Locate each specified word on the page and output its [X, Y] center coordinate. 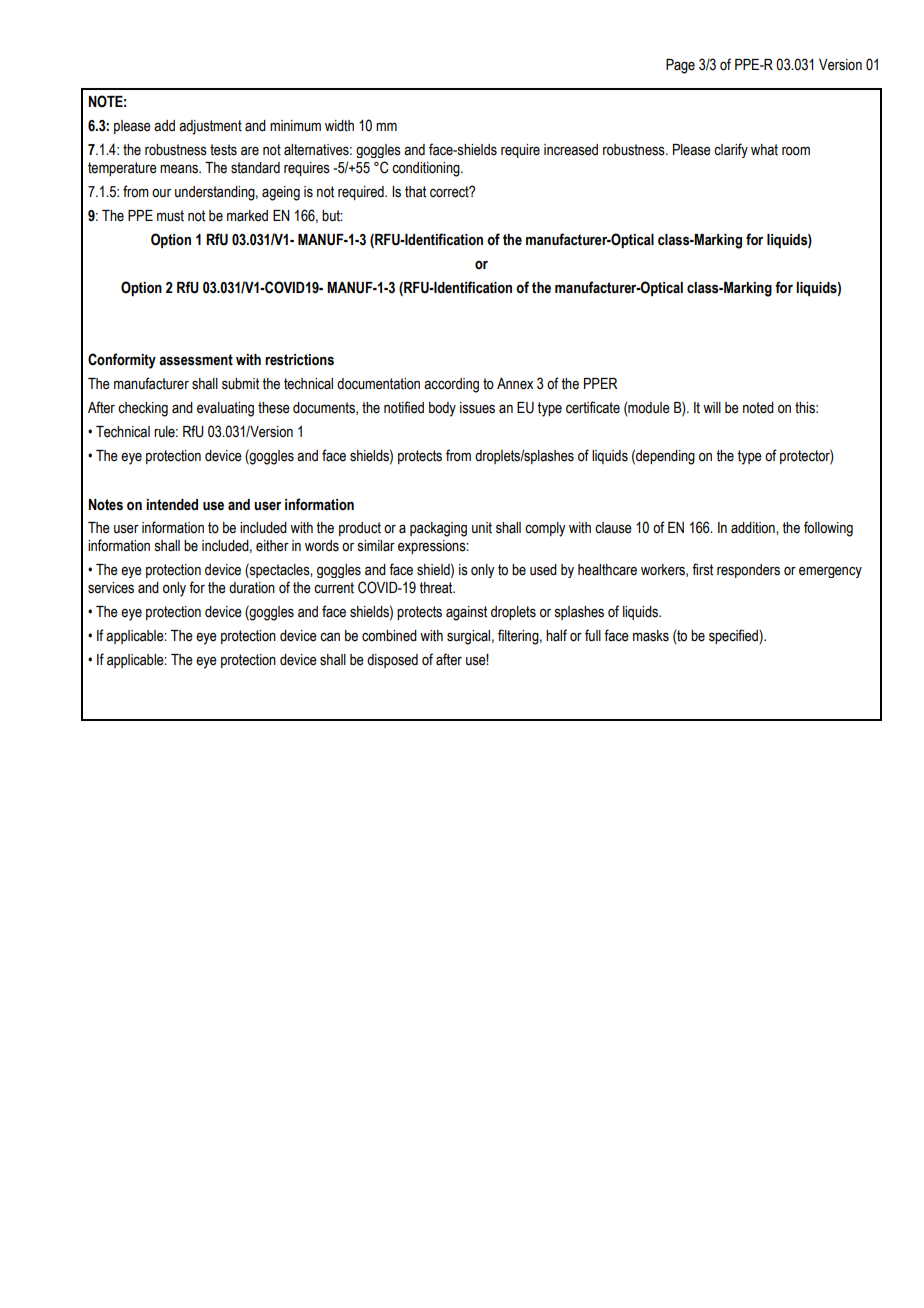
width [339, 126]
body [442, 409]
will [712, 407]
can [330, 637]
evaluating [225, 409]
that [415, 192]
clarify [731, 150]
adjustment [210, 127]
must [170, 216]
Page [680, 66]
